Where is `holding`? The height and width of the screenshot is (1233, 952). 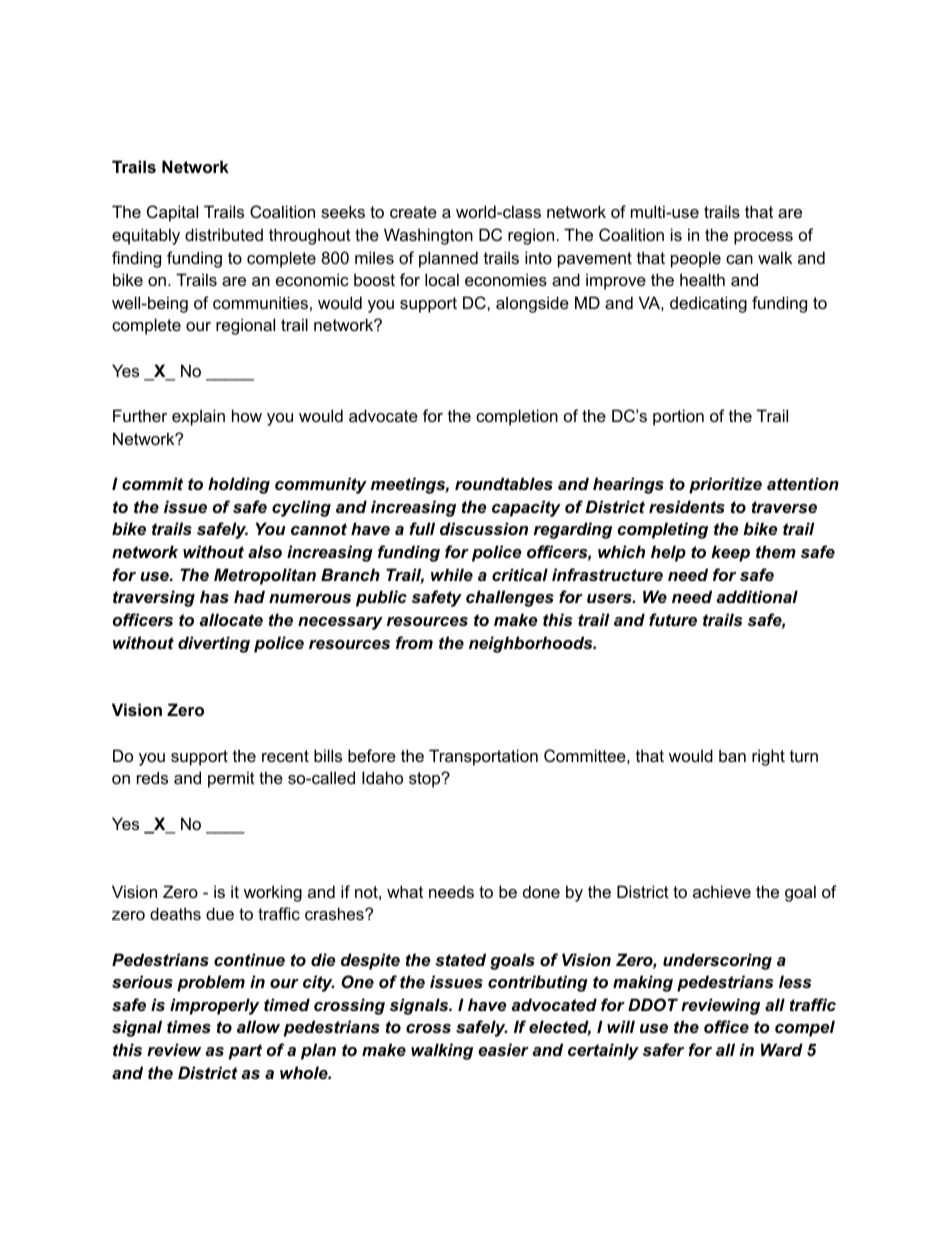 holding is located at coordinates (239, 485).
